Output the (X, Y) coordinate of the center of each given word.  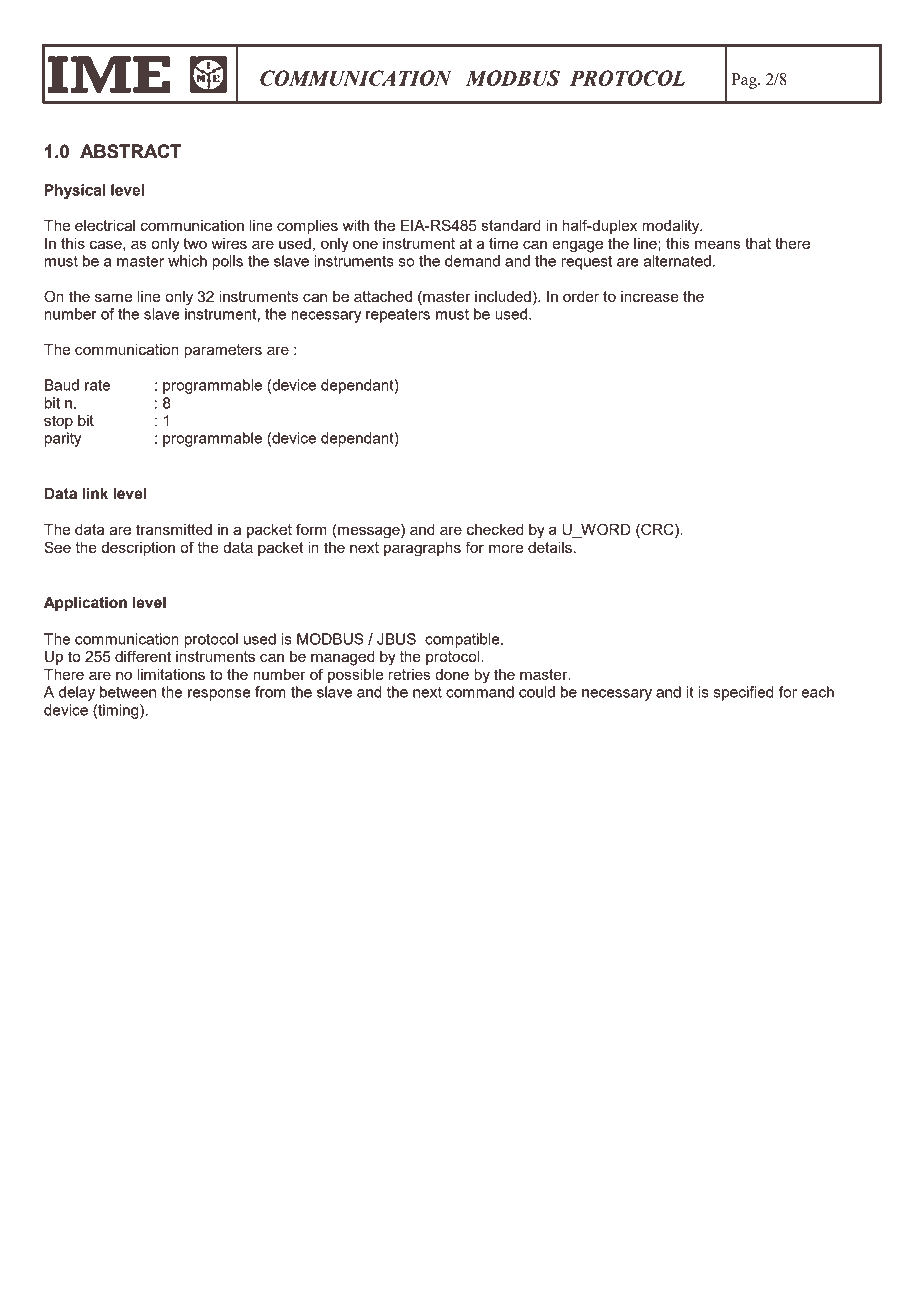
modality (672, 227)
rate (97, 385)
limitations (171, 674)
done (452, 674)
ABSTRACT (130, 151)
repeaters (398, 316)
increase (650, 296)
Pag (745, 81)
